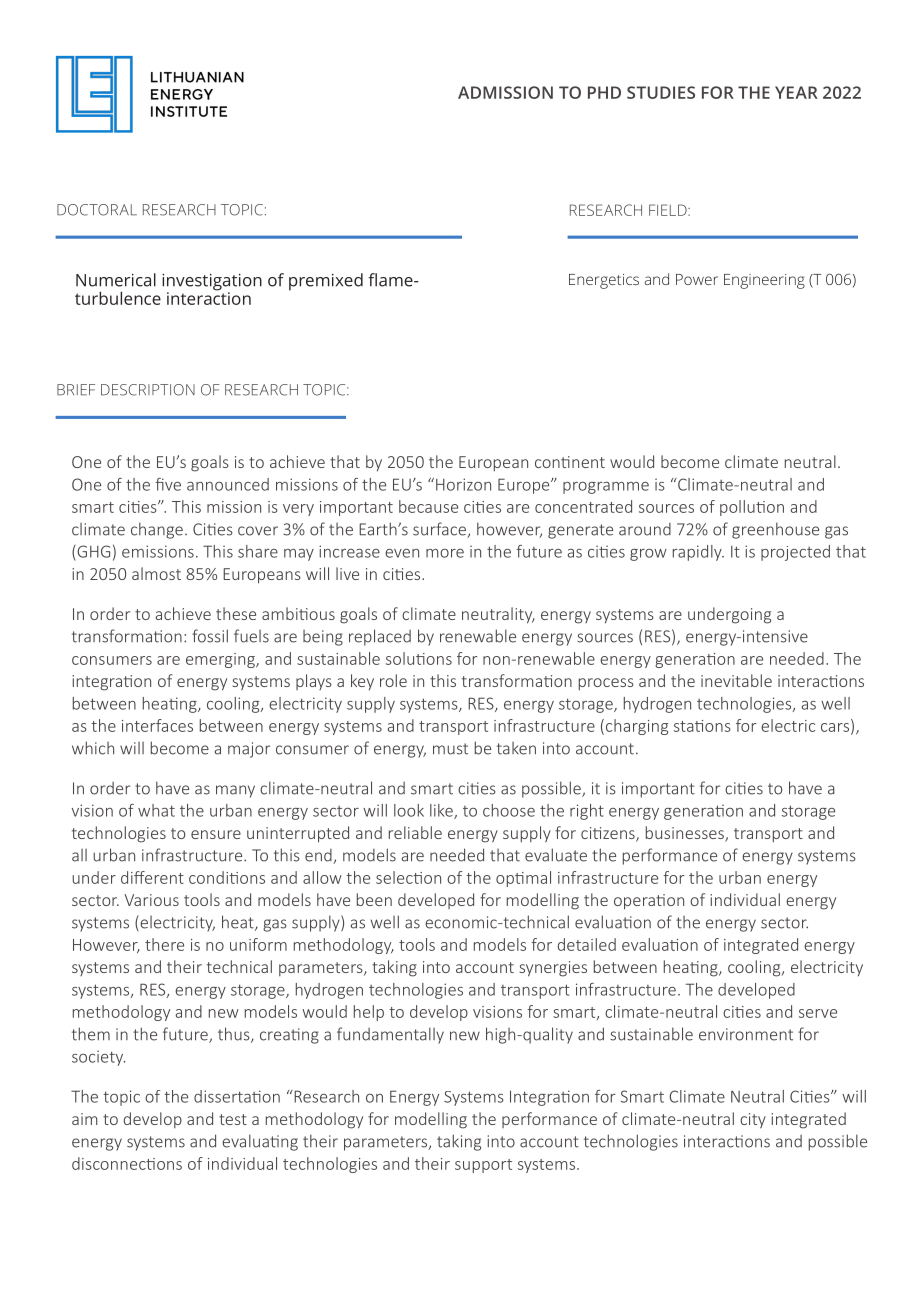 The width and height of the screenshot is (924, 1308). What do you see at coordinates (736, 680) in the screenshot?
I see `inevitable` at bounding box center [736, 680].
